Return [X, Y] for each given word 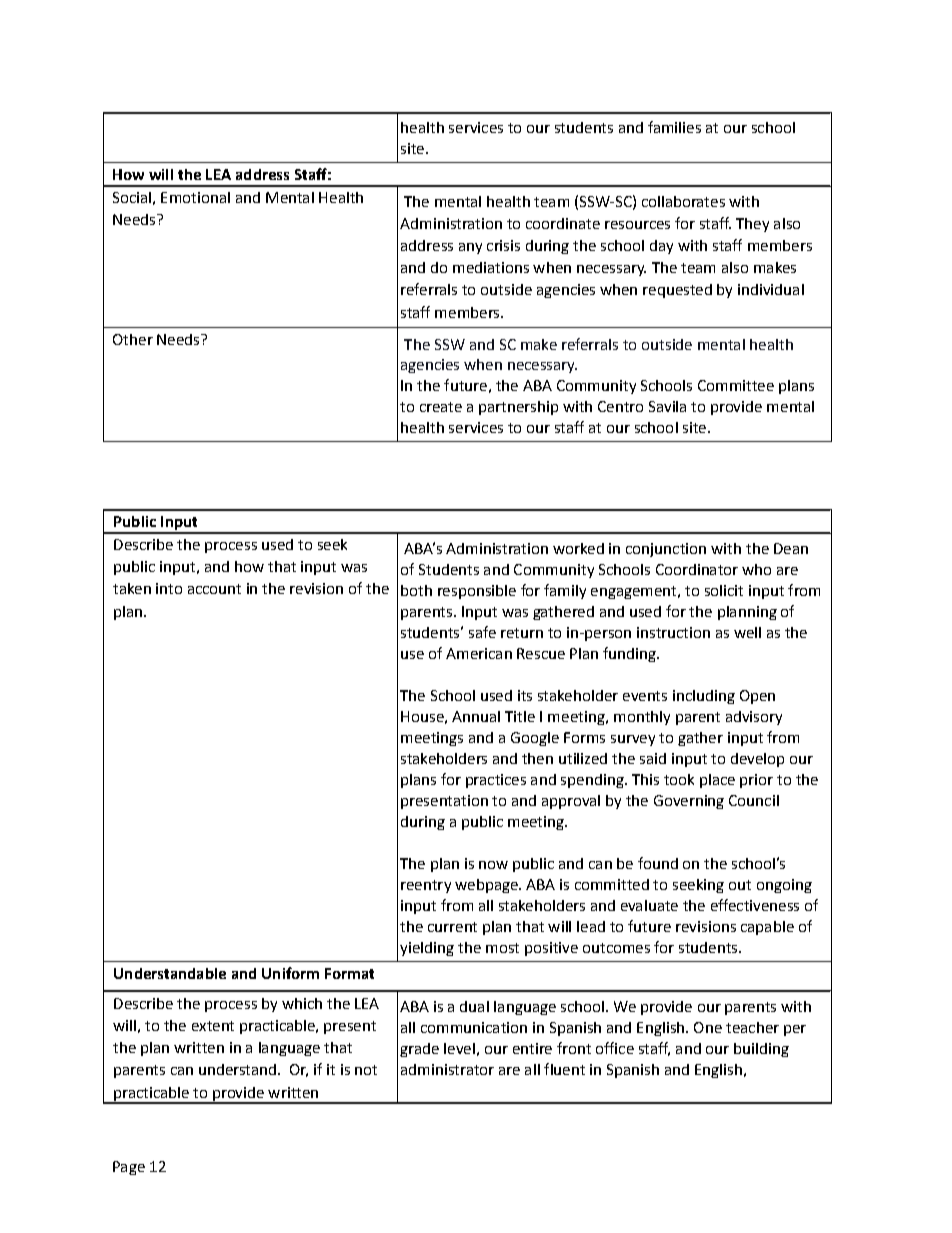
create [441, 407]
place [717, 781]
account [214, 589]
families [674, 127]
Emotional [195, 197]
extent [213, 1026]
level [459, 1048]
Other [133, 339]
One [708, 1027]
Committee [736, 385]
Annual [476, 716]
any [470, 248]
